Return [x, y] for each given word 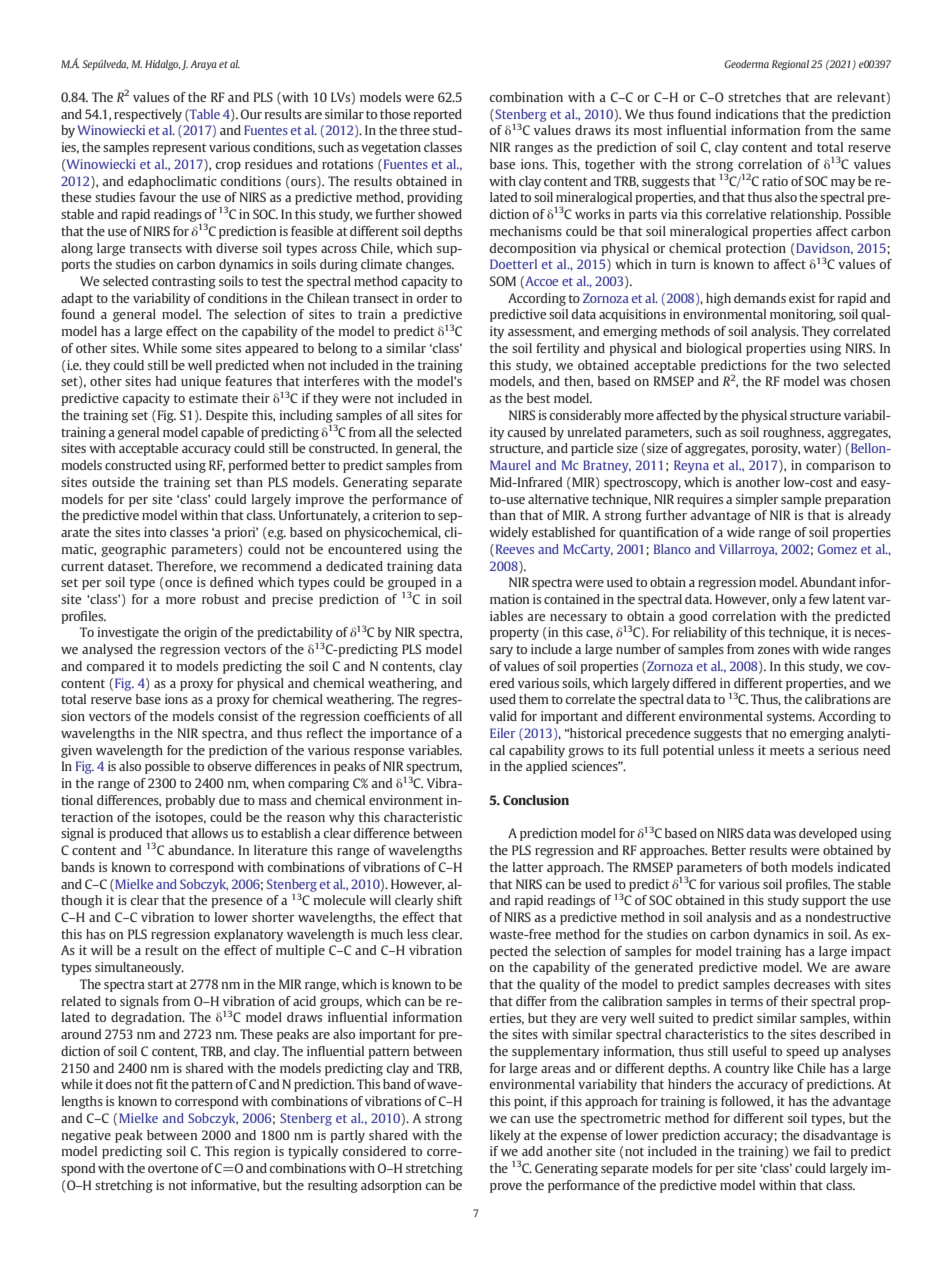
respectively [148, 115]
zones [774, 650]
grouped [412, 584]
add [532, 1151]
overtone [173, 1168]
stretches [754, 97]
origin [200, 633]
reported [438, 115]
